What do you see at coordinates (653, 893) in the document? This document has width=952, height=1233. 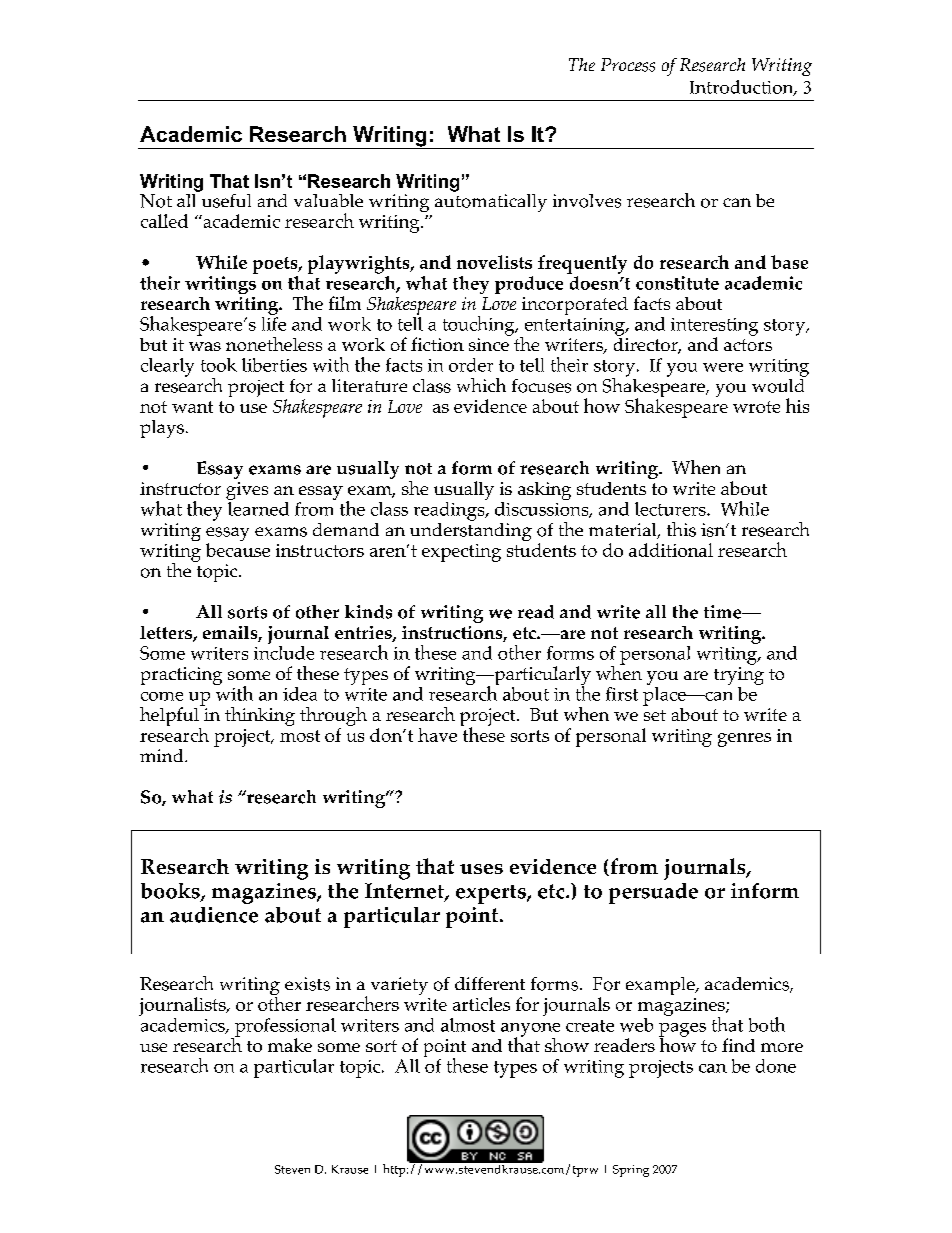 I see `persuade` at bounding box center [653, 893].
